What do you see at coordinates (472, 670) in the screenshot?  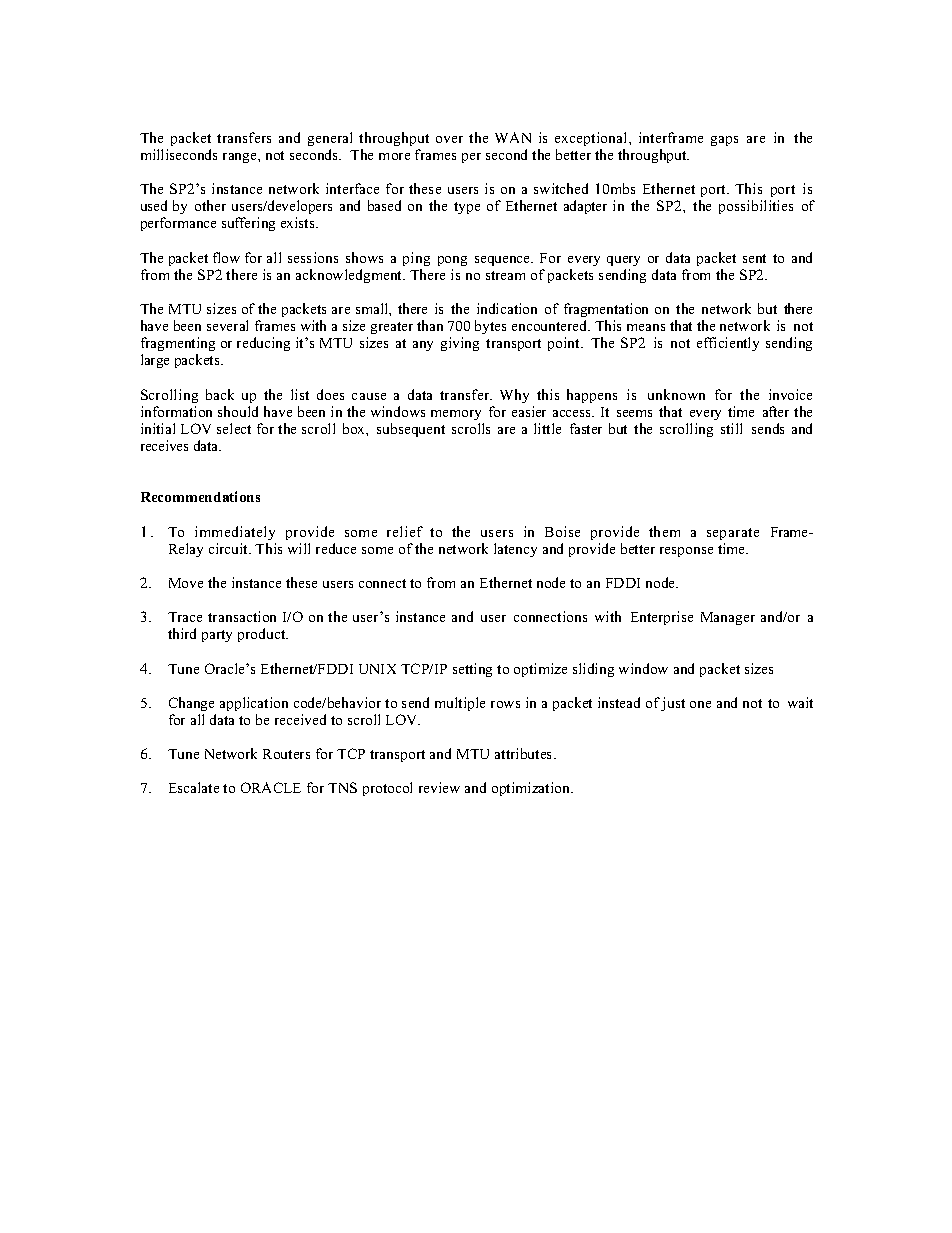 I see `setting` at bounding box center [472, 670].
